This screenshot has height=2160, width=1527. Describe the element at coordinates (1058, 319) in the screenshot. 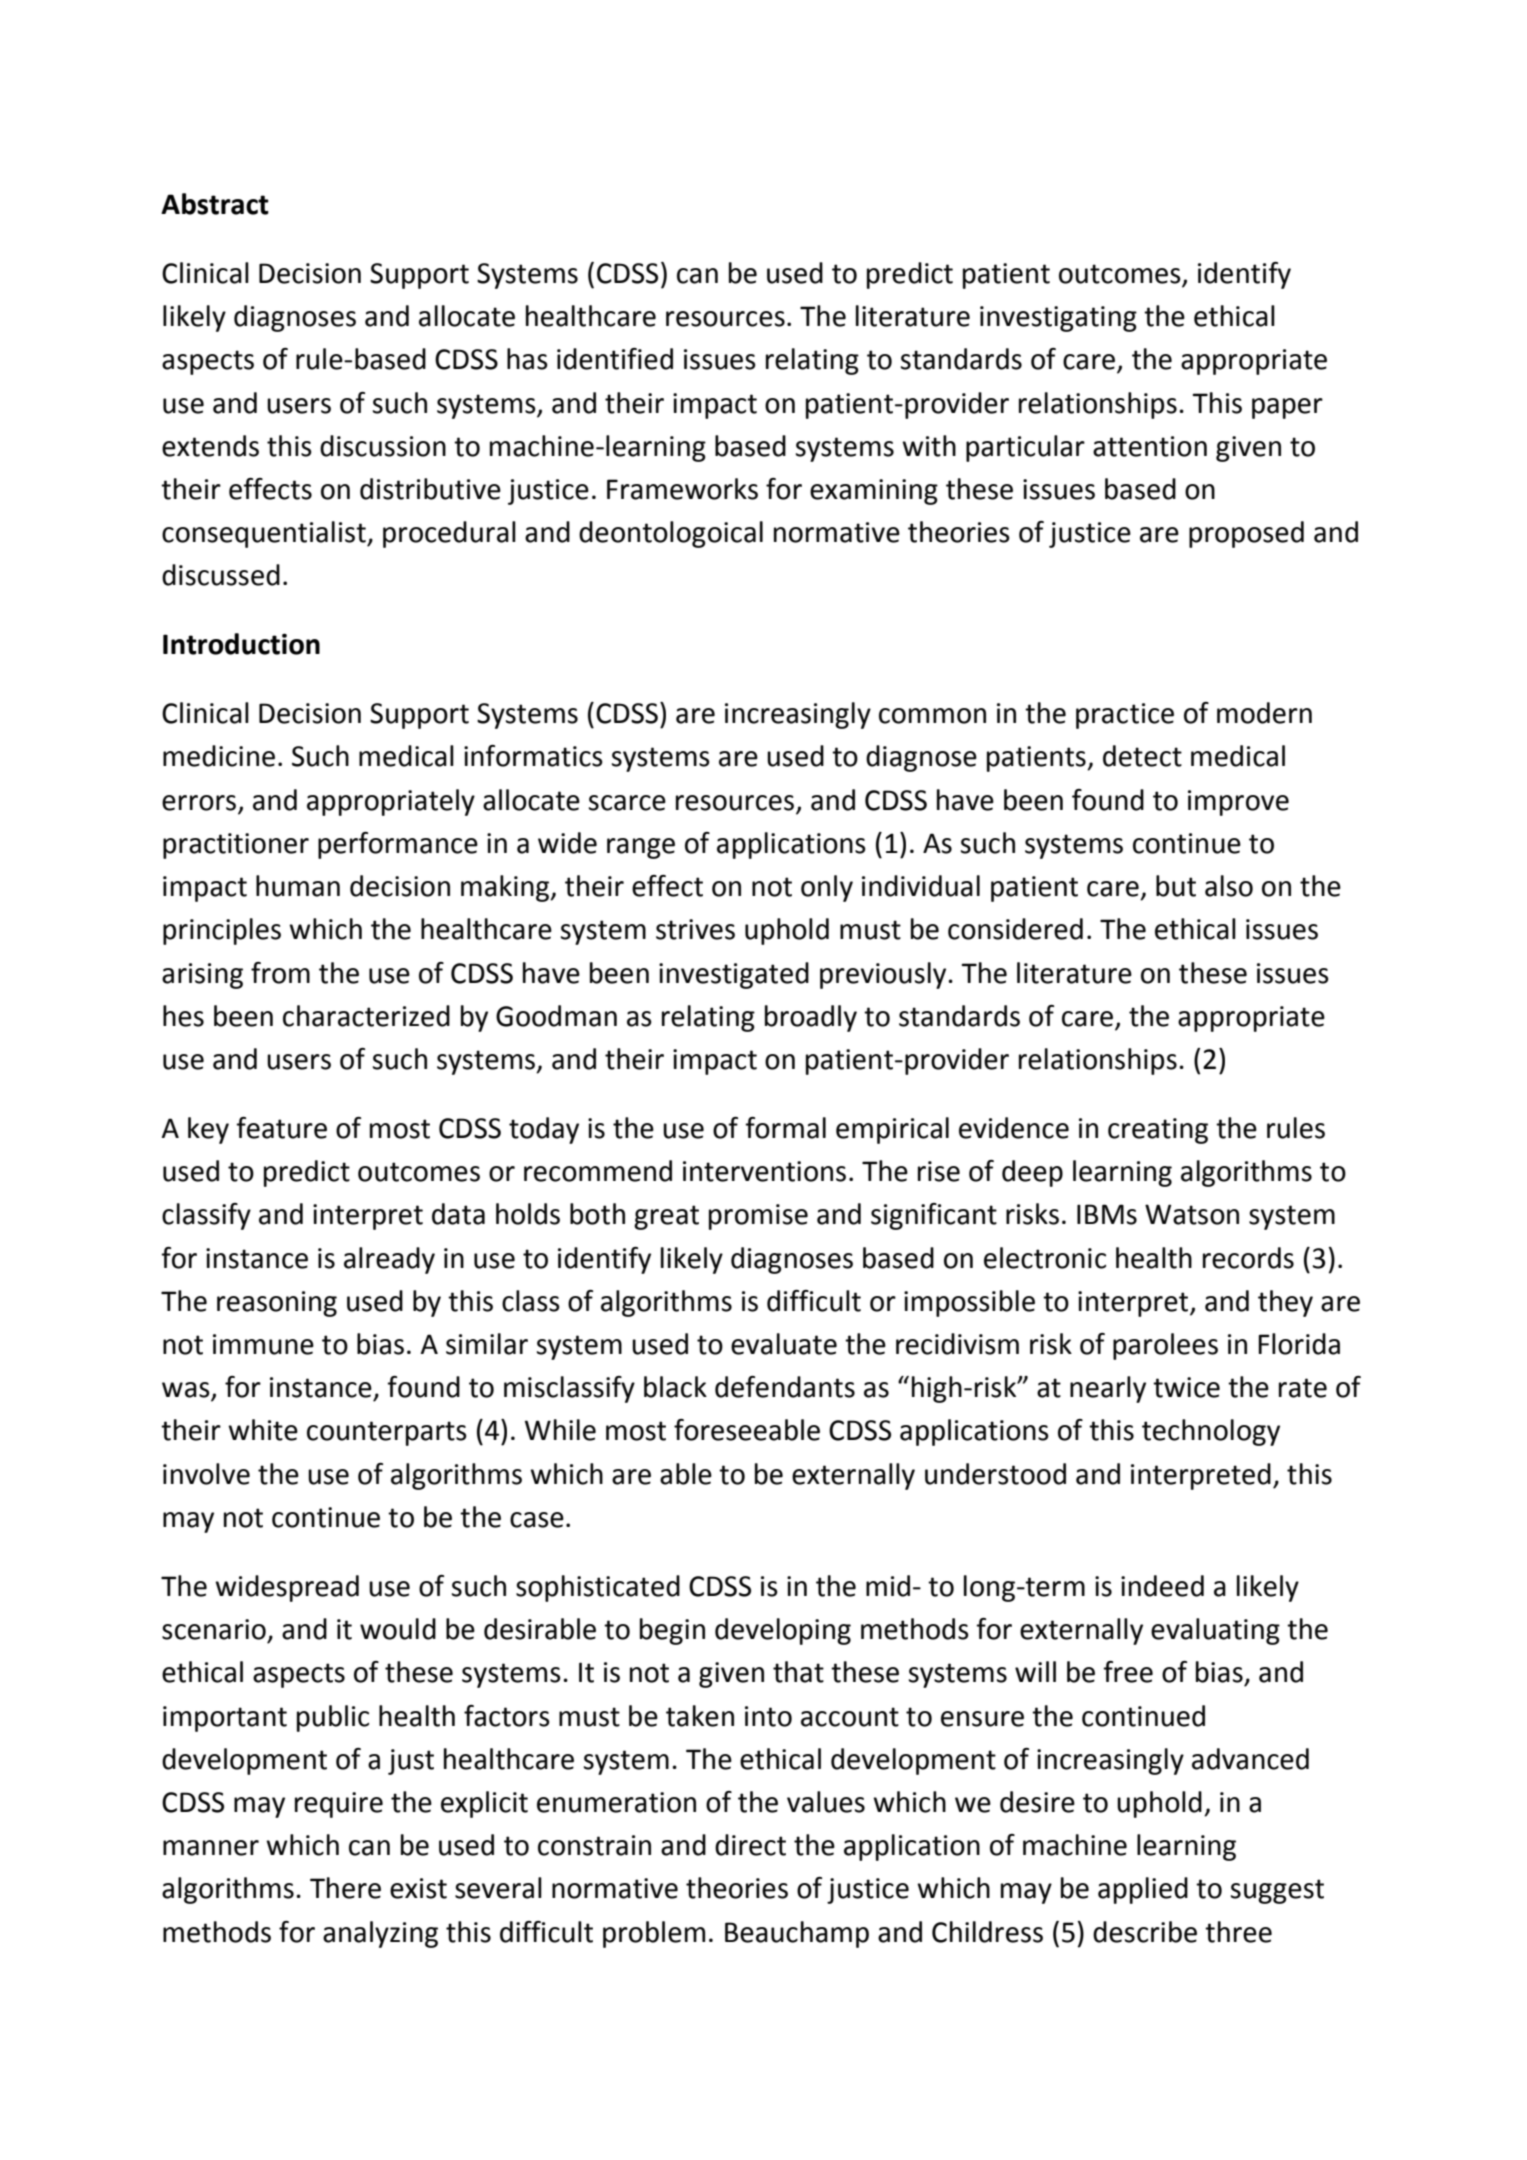

I see `investigating` at that location.
